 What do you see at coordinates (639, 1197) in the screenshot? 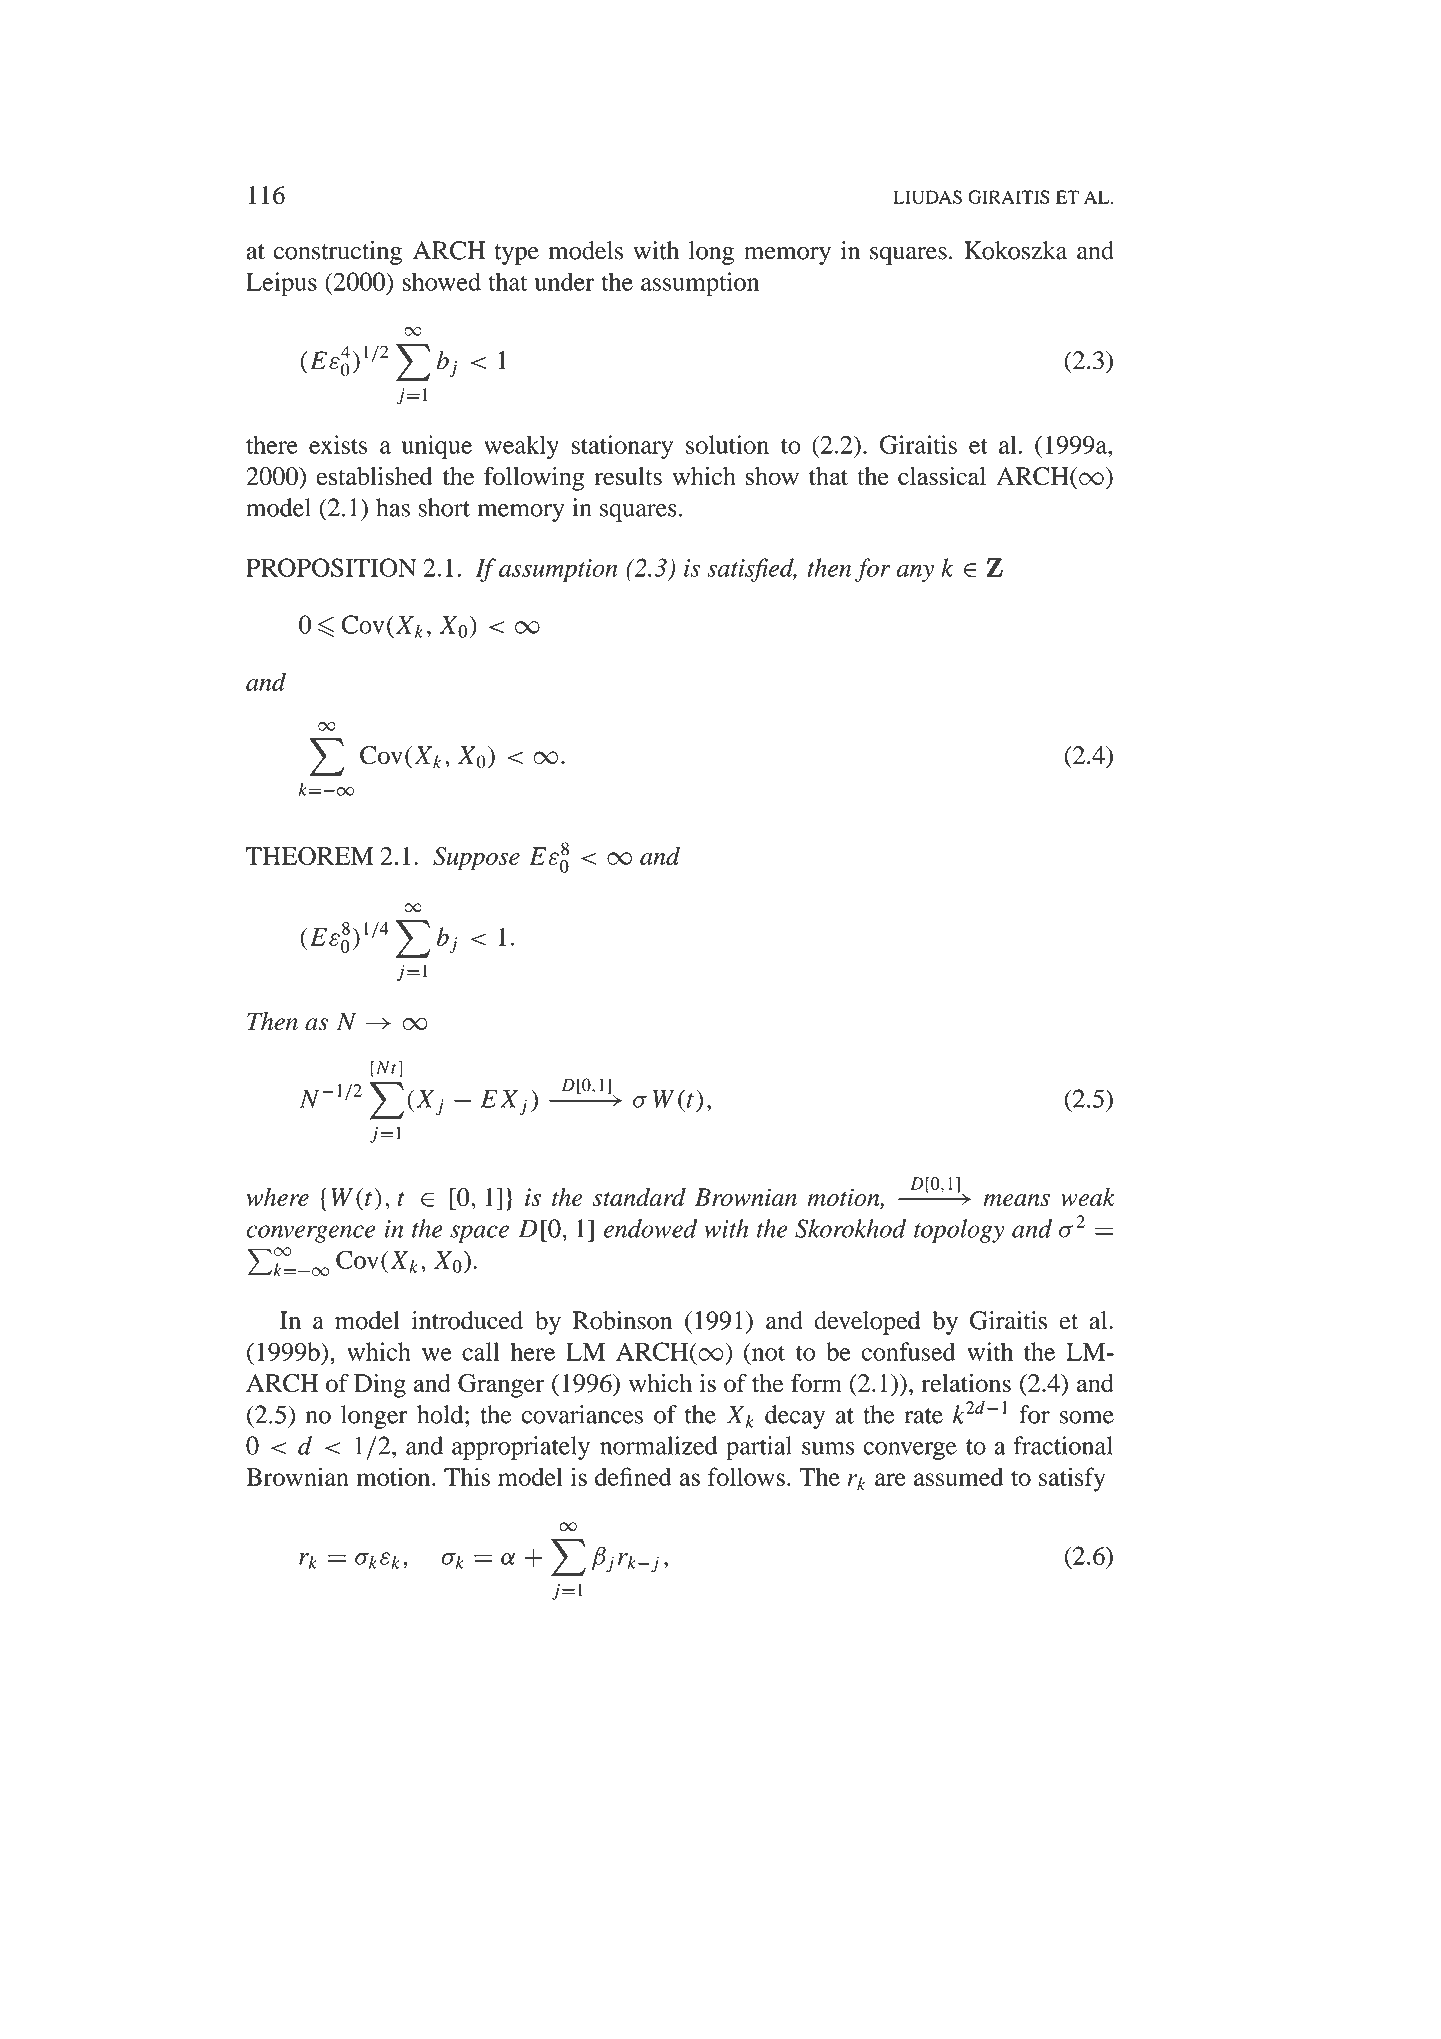
I see `standard` at bounding box center [639, 1197].
